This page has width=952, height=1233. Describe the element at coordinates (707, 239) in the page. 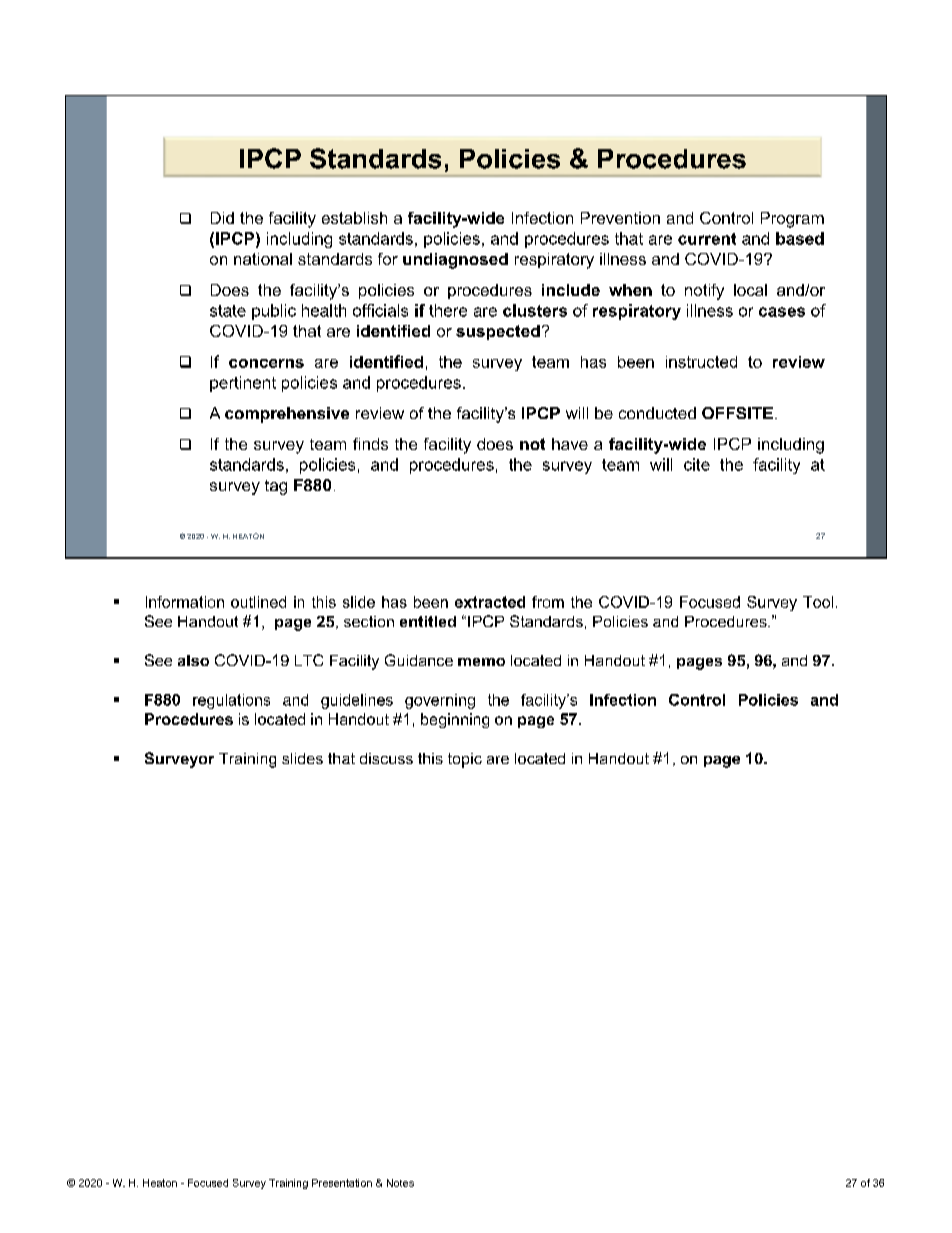

I see `current` at that location.
